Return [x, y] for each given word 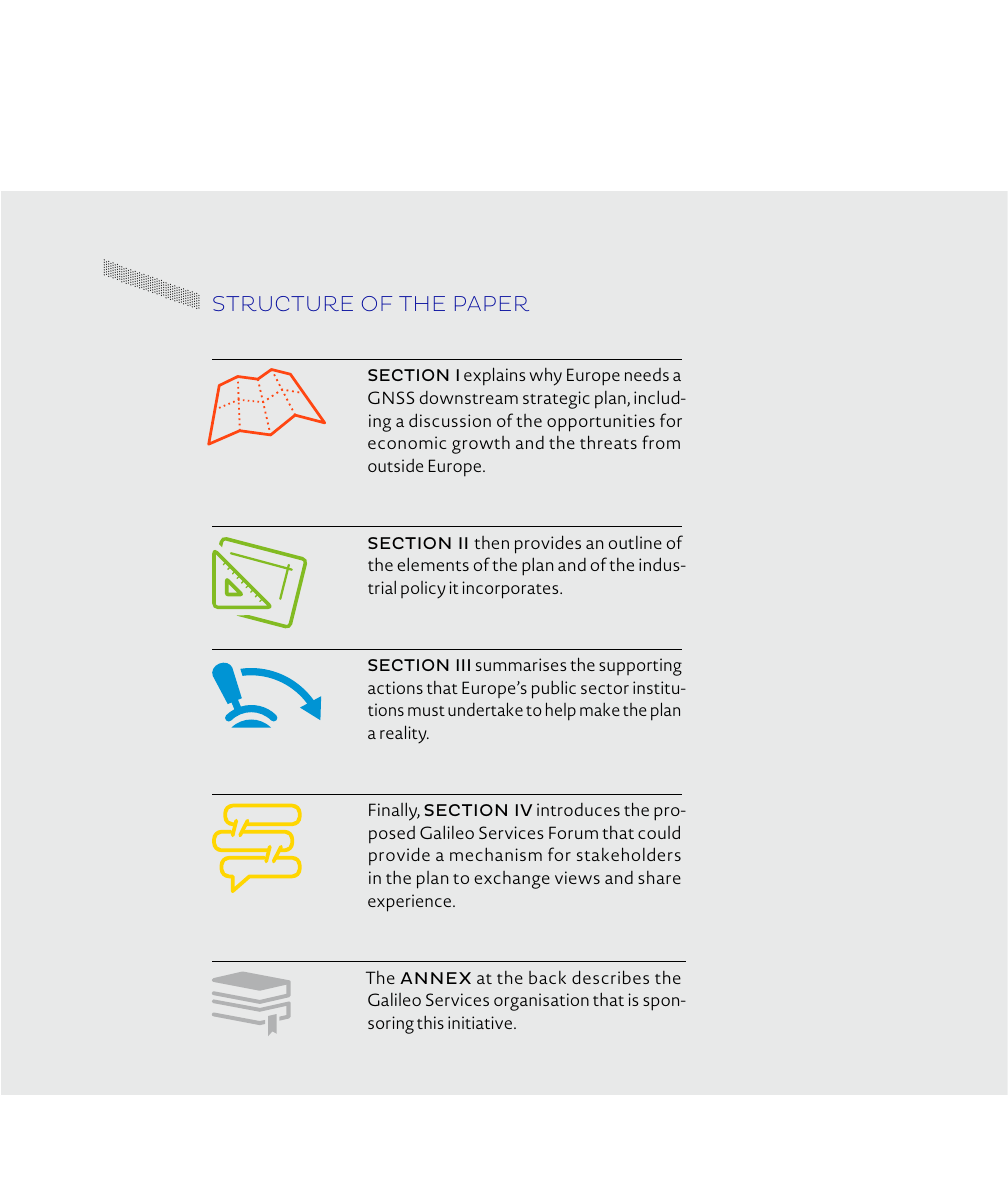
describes [610, 977]
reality [404, 734]
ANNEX [435, 978]
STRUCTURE [283, 303]
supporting [640, 667]
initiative [481, 1022]
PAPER [492, 303]
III [463, 665]
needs [647, 374]
